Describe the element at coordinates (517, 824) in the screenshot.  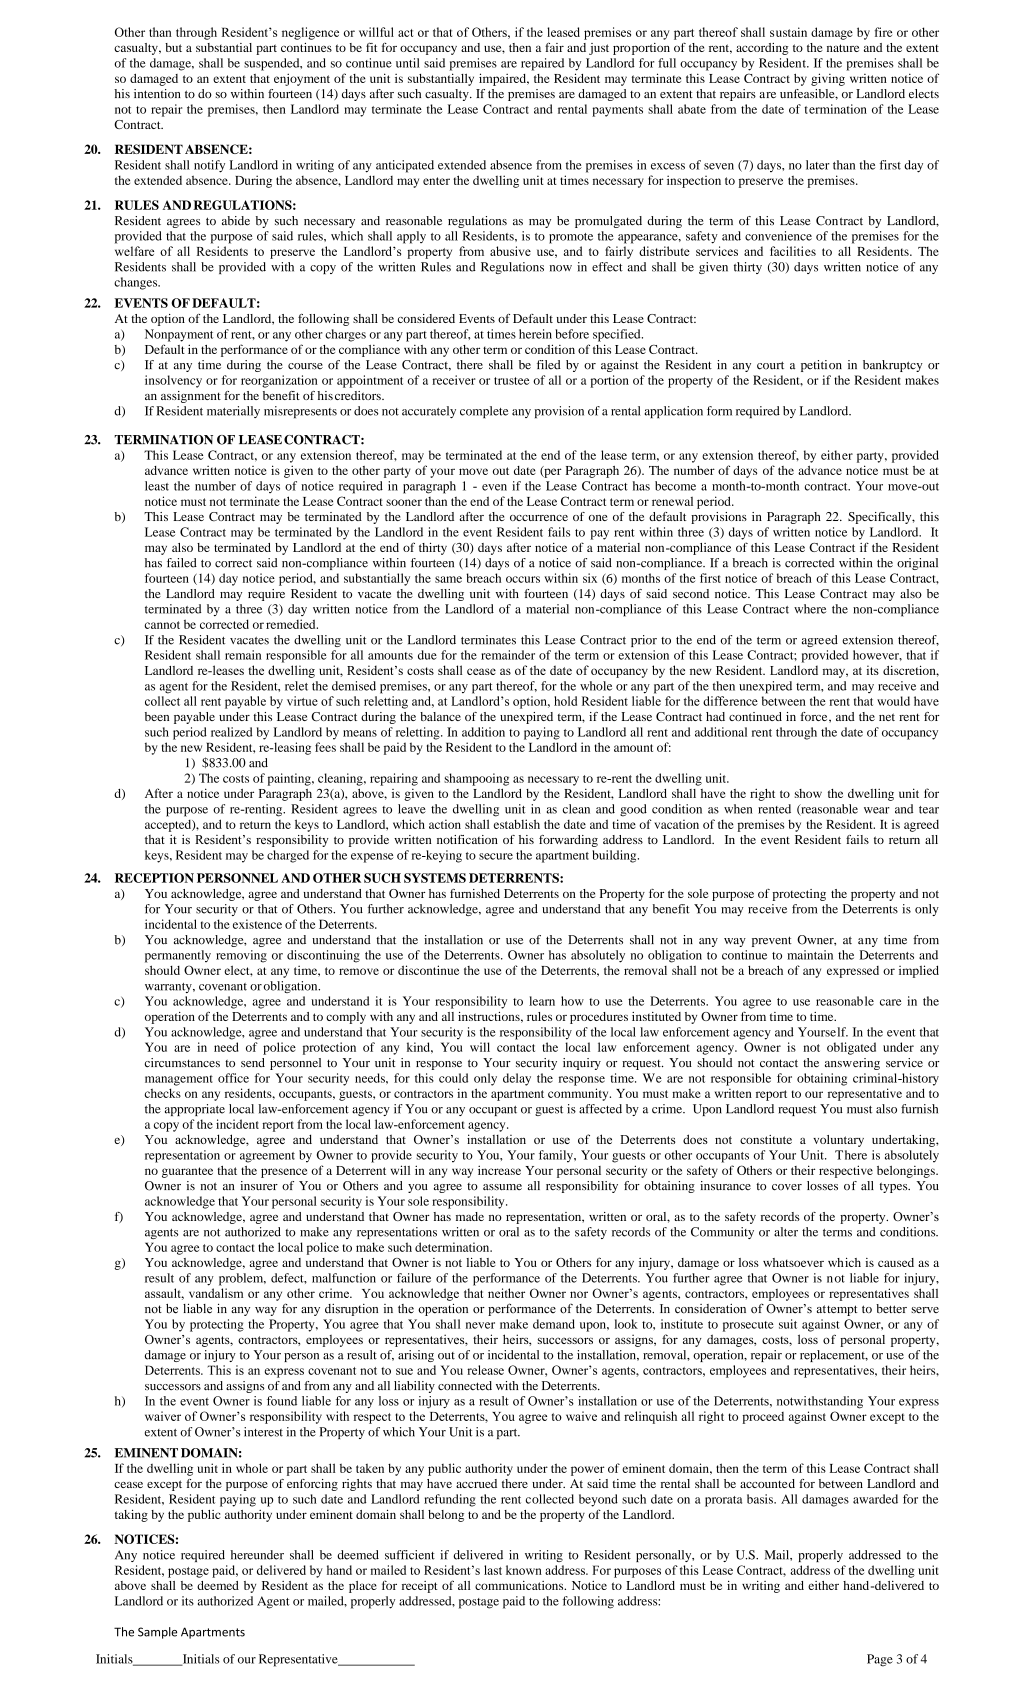
I see `establish` at that location.
